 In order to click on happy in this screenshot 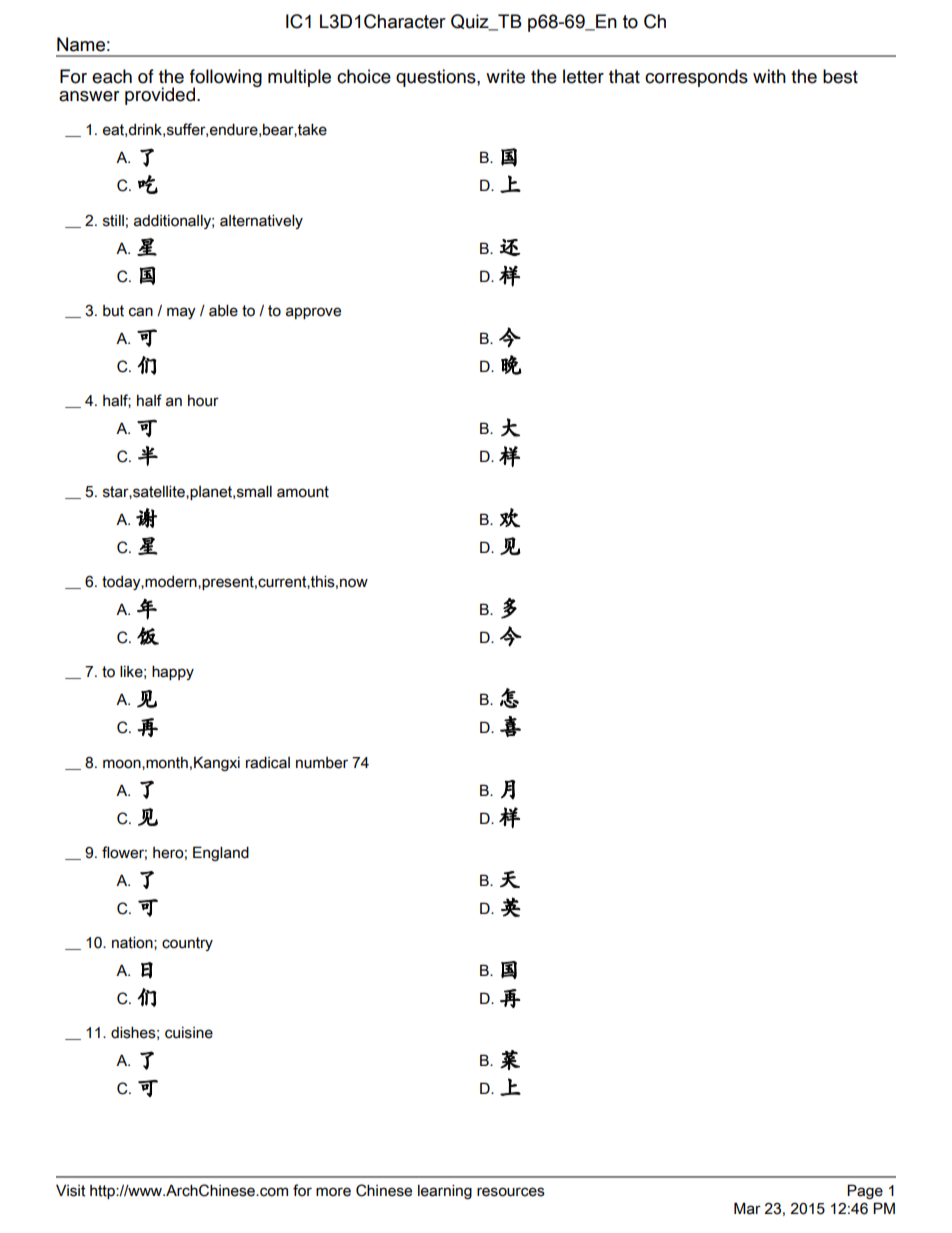, I will do `click(173, 672)`.
